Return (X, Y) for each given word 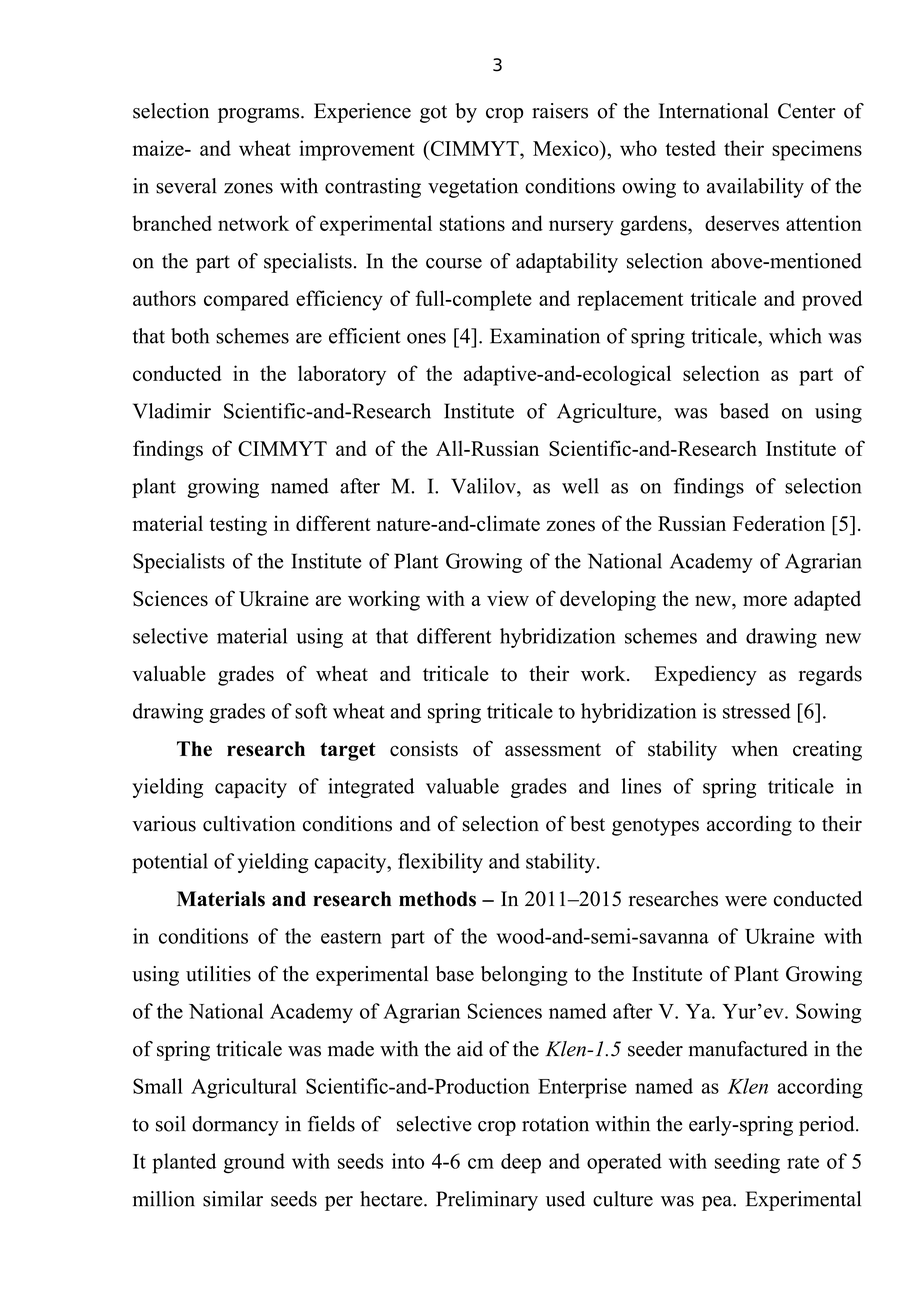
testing (238, 525)
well (580, 486)
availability (755, 188)
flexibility (440, 863)
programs (260, 115)
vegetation (473, 188)
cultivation (249, 824)
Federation (779, 523)
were (746, 901)
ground (254, 1163)
